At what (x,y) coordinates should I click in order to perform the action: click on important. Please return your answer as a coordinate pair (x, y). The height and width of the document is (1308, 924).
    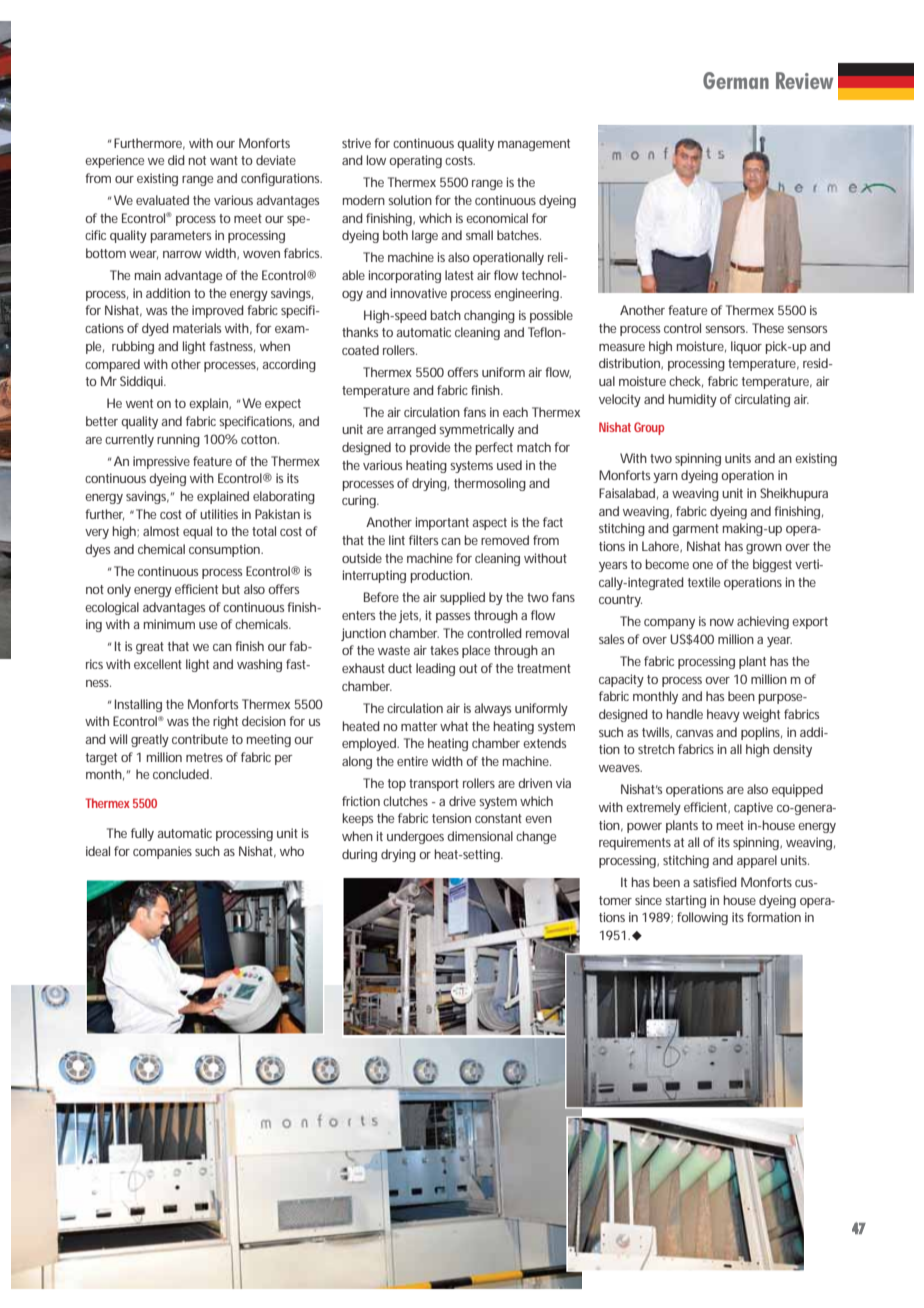
    Looking at the image, I should click on (442, 523).
